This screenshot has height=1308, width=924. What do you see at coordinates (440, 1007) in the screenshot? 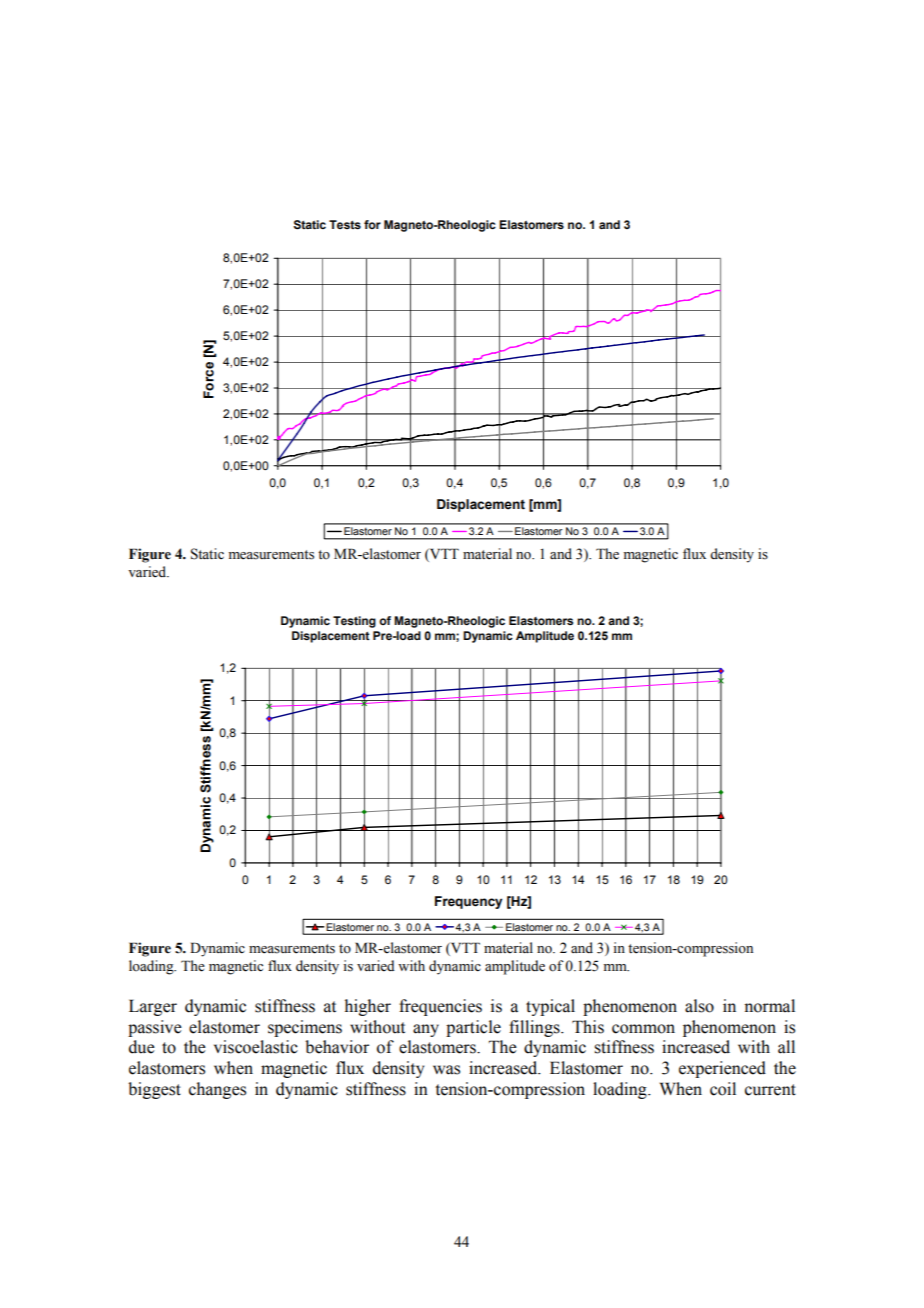
I see `frequencies` at bounding box center [440, 1007].
